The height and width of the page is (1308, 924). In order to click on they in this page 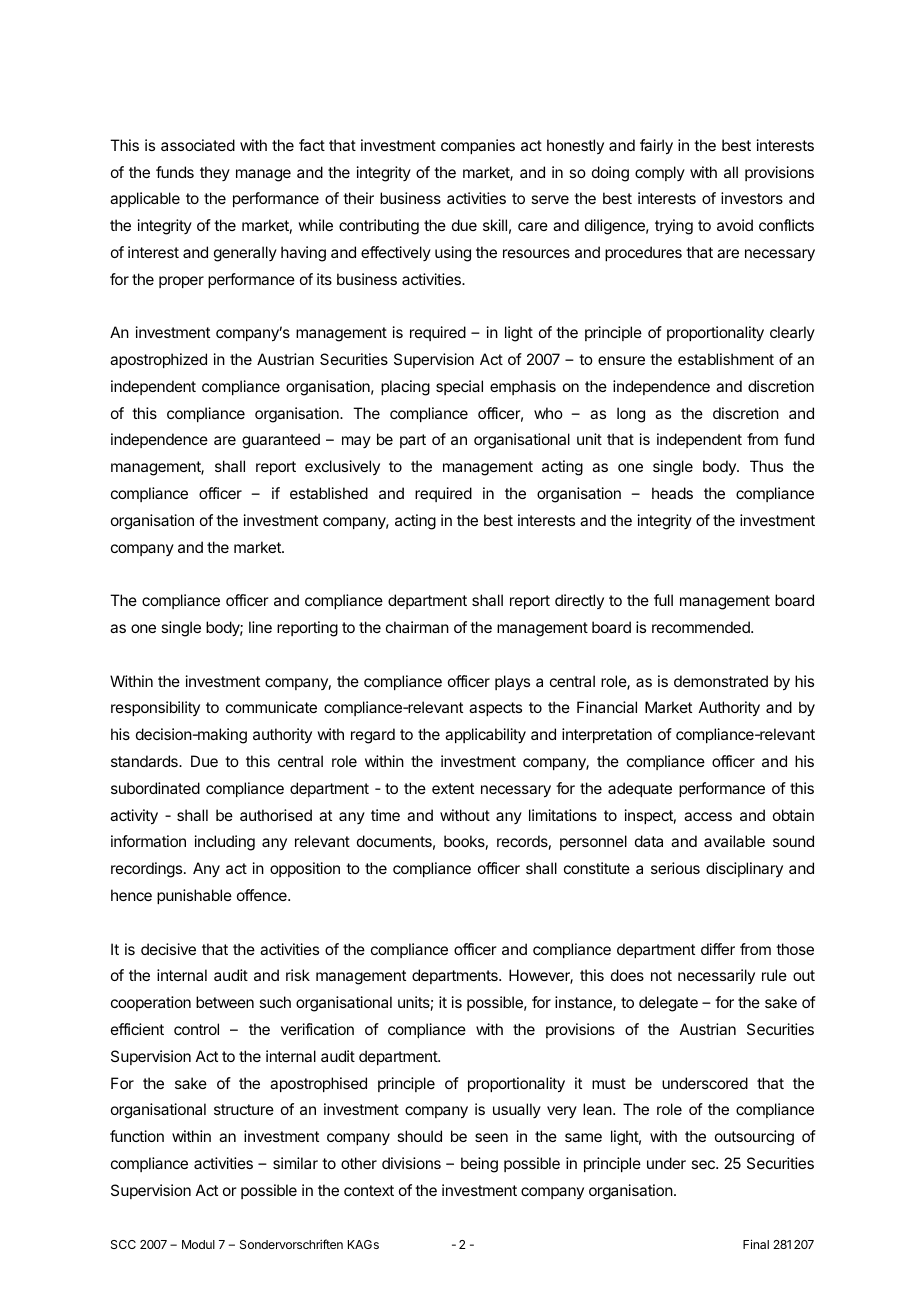, I will do `click(215, 173)`.
